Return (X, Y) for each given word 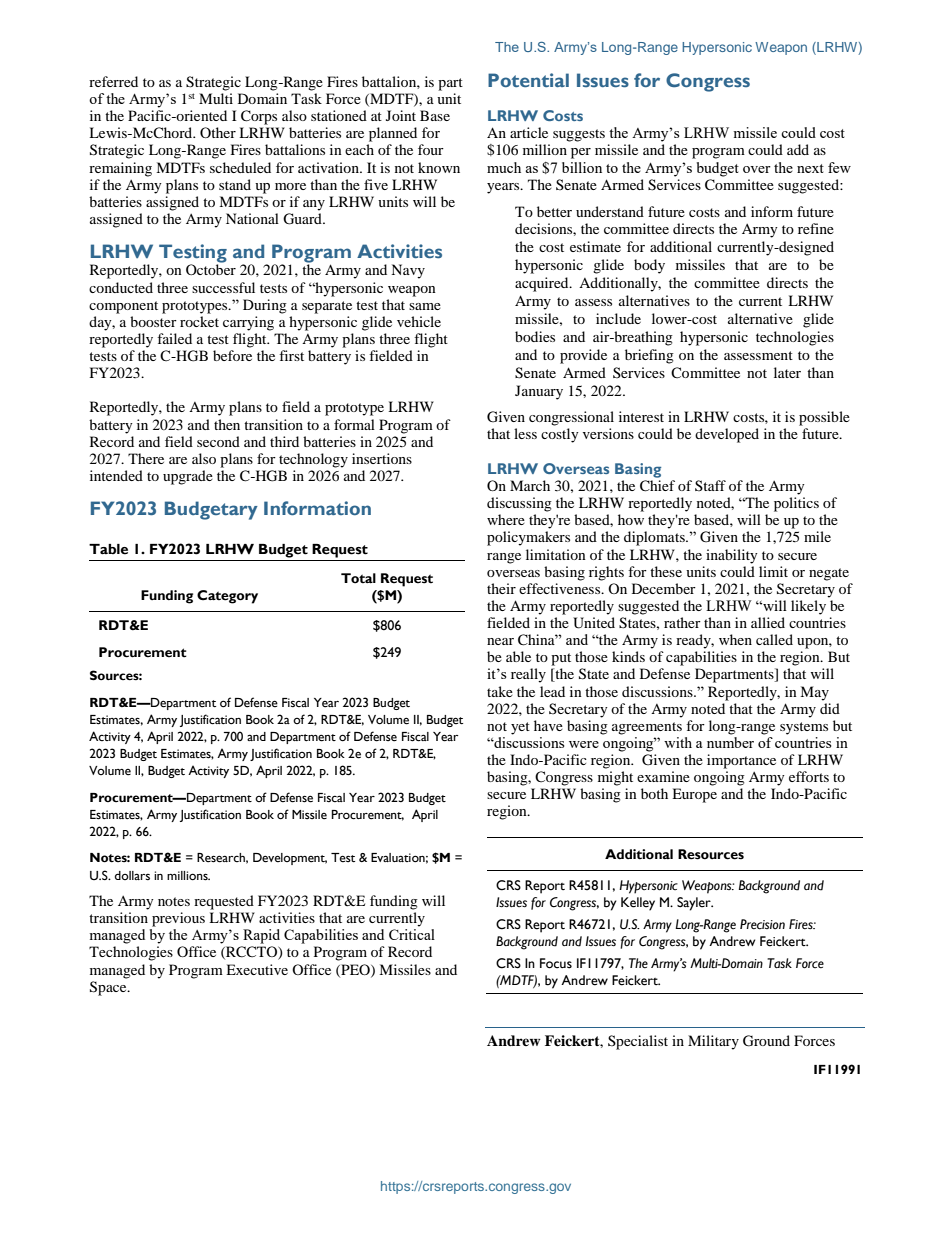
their (501, 588)
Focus (556, 963)
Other (218, 132)
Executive (257, 969)
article (529, 132)
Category (227, 597)
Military (713, 1042)
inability (732, 556)
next (810, 168)
